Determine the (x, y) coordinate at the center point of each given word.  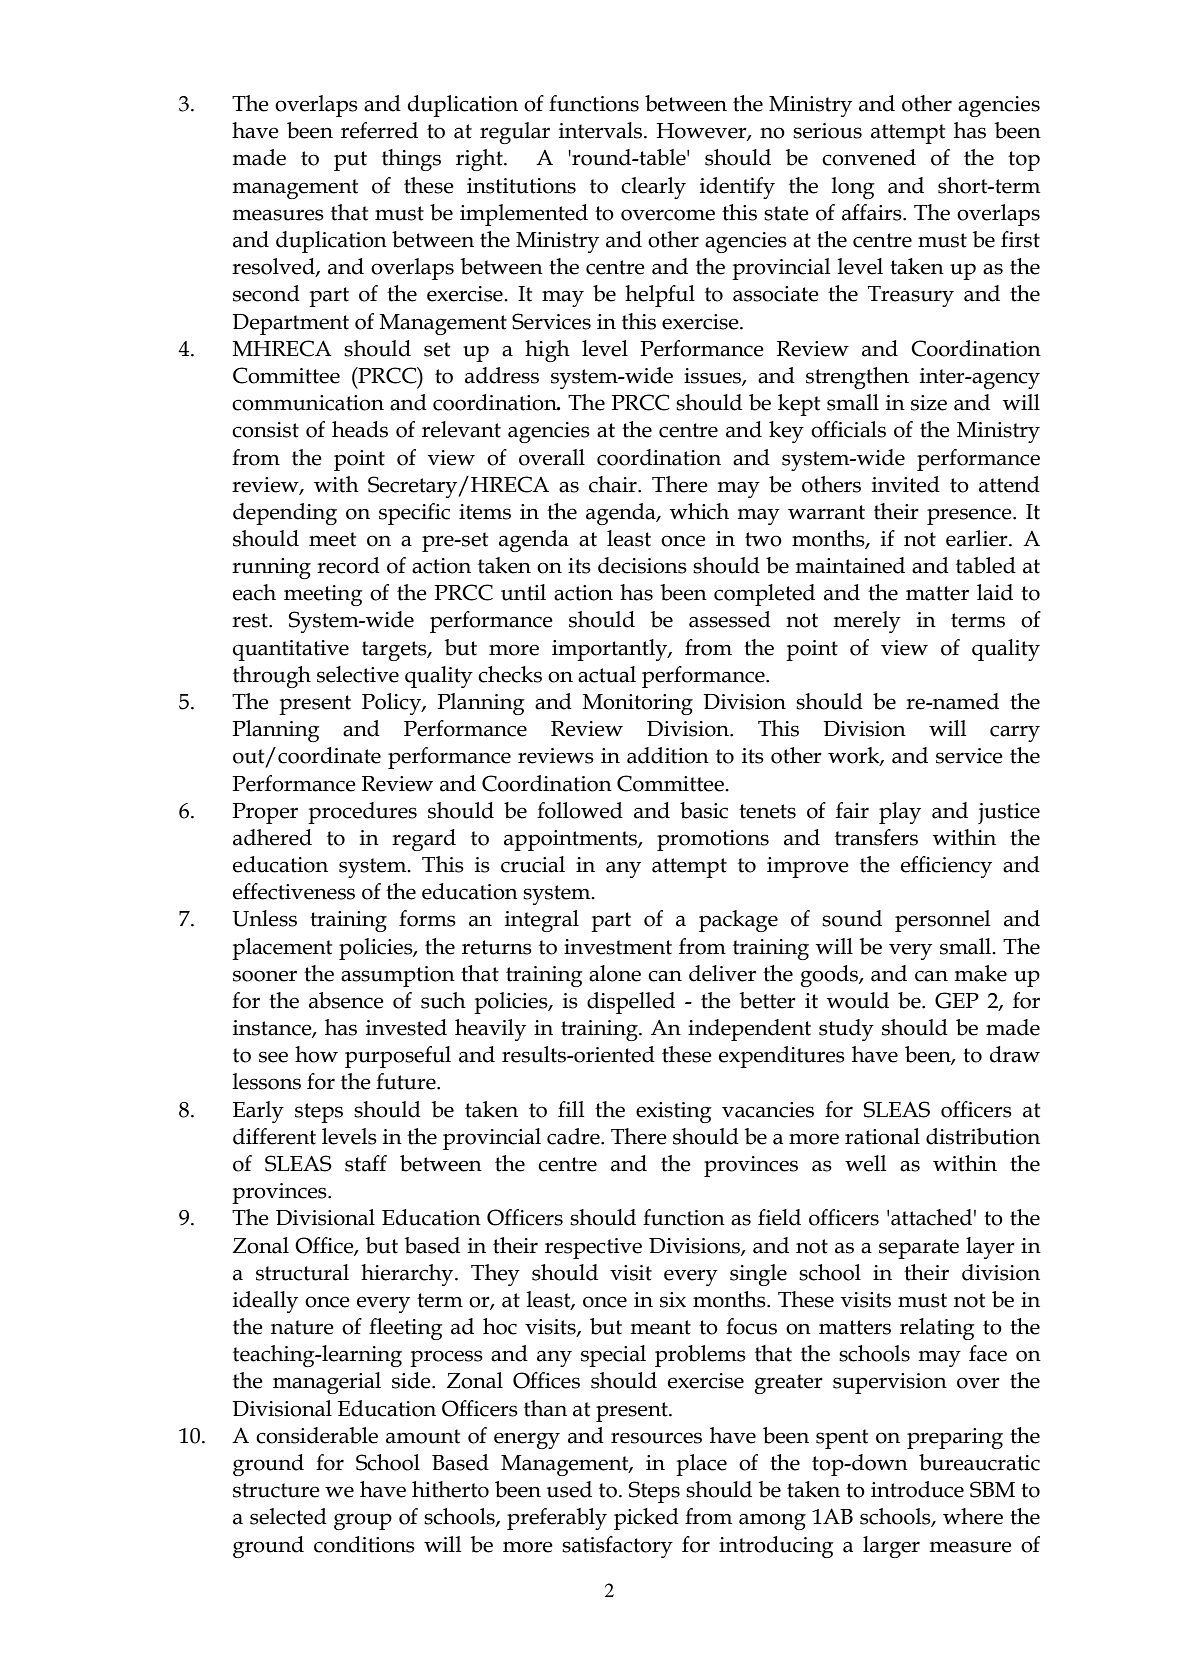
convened (869, 157)
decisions (642, 565)
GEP (957, 1000)
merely (867, 622)
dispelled (631, 1003)
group (363, 1521)
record (348, 565)
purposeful (398, 1057)
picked (646, 1519)
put (350, 161)
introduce (917, 1489)
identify (737, 188)
